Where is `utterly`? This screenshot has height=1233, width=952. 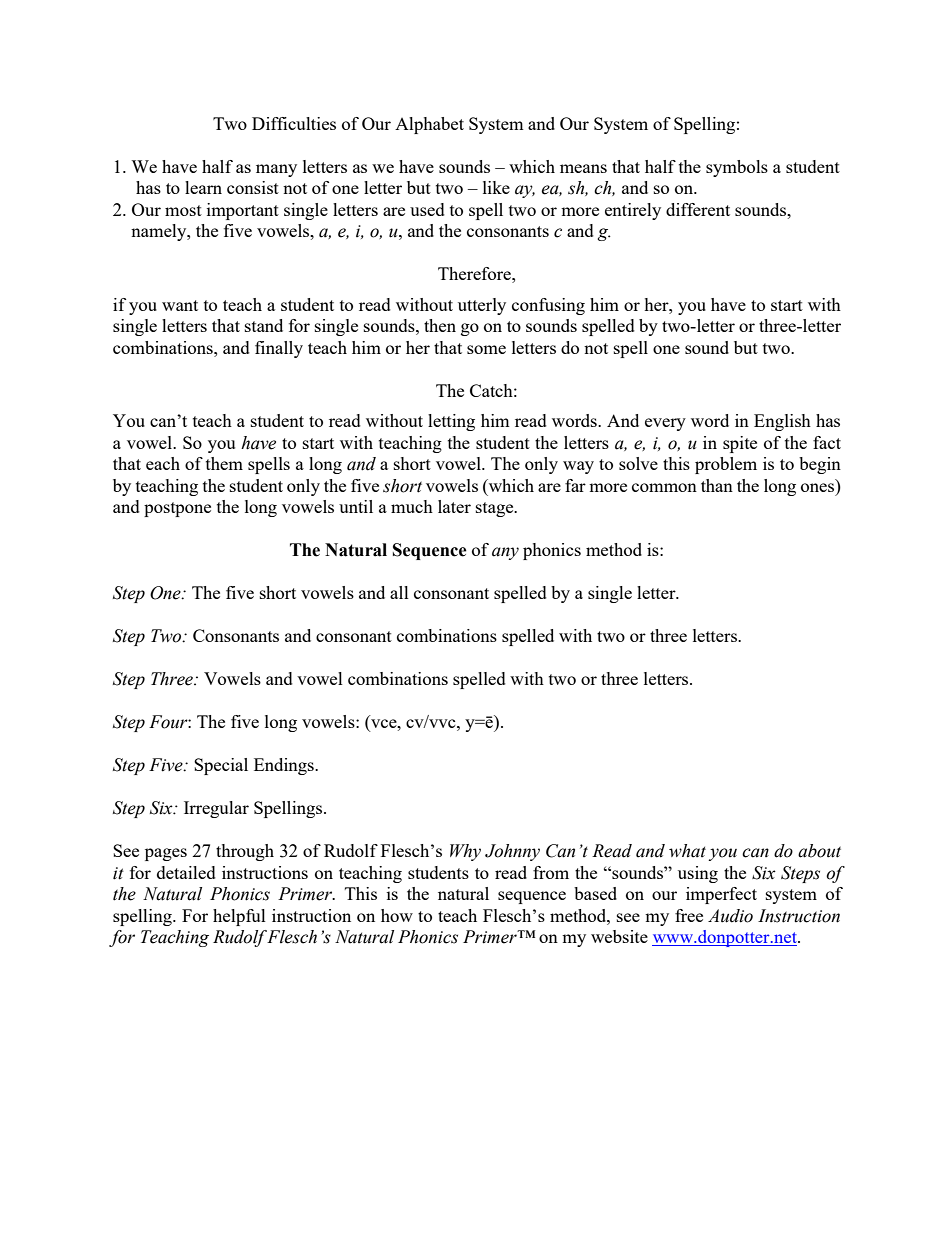 utterly is located at coordinates (482, 306).
